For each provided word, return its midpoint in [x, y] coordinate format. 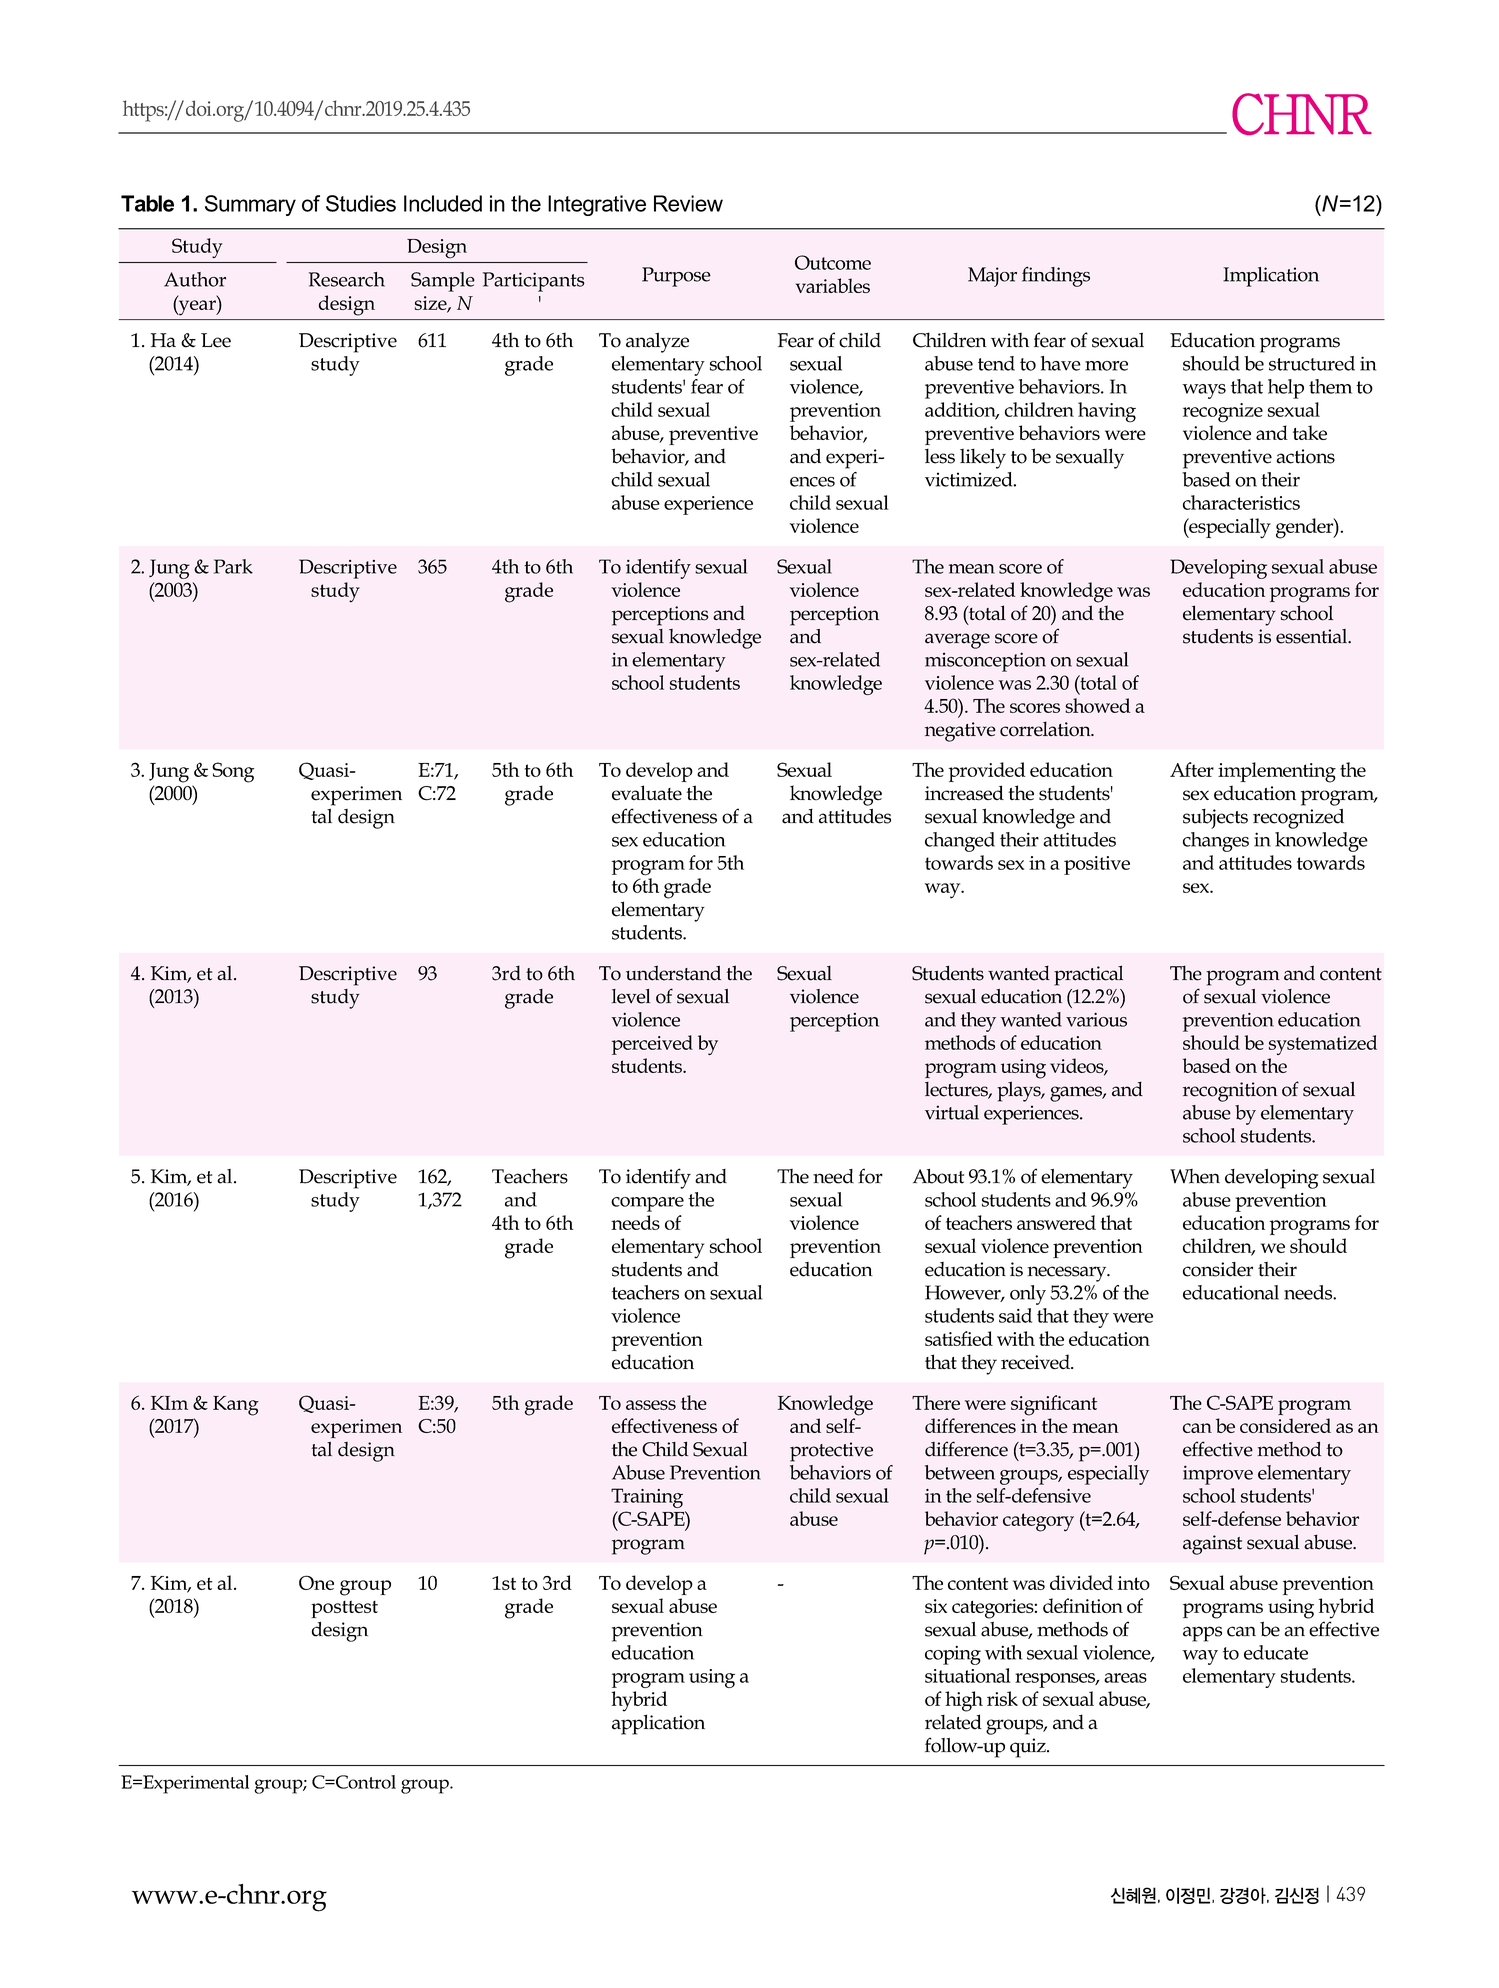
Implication [1271, 277]
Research [347, 279]
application [658, 1724]
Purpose [676, 277]
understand [673, 973]
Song [233, 772]
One [316, 1582]
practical [1088, 975]
